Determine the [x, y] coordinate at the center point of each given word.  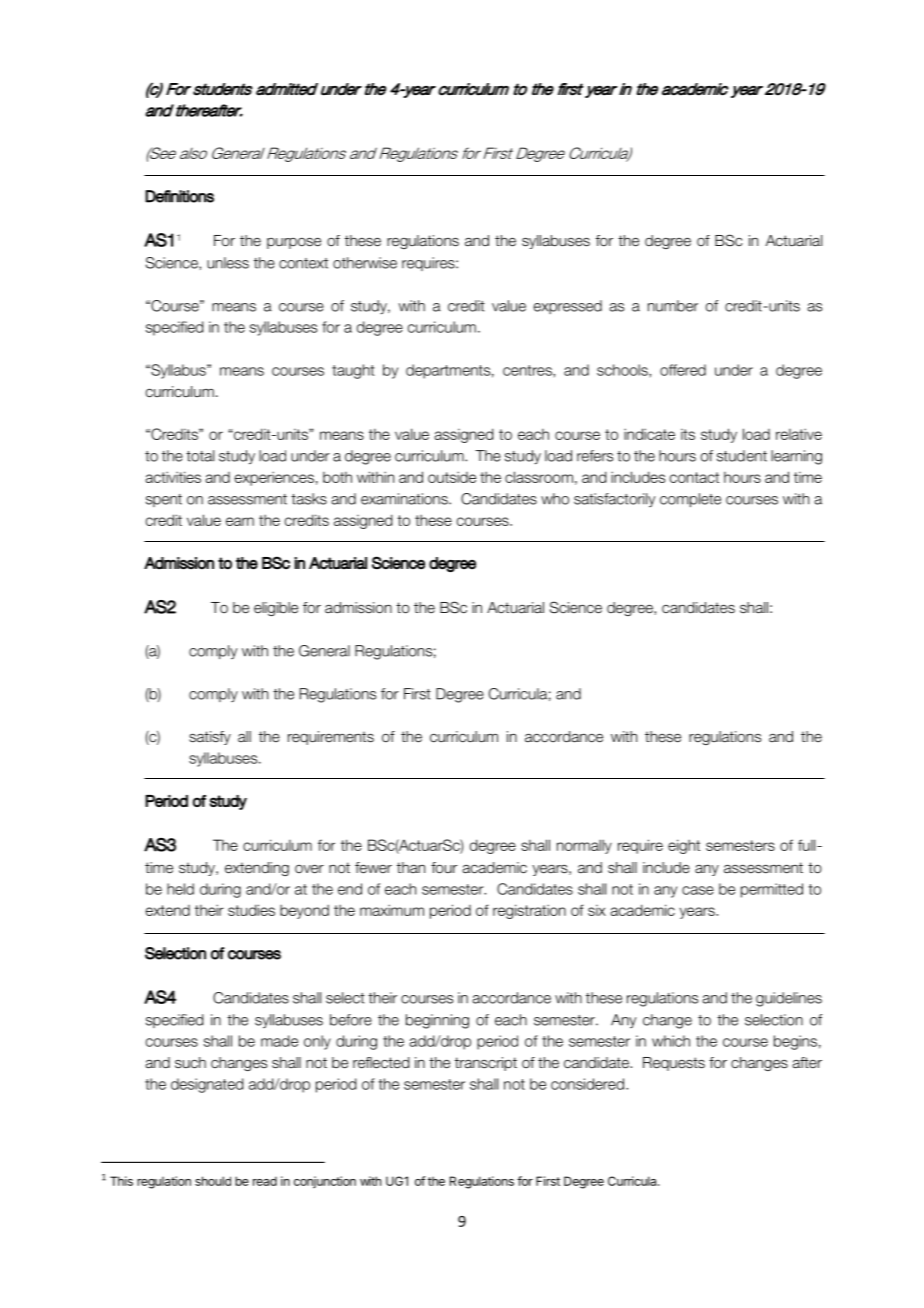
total [200, 456]
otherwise [365, 263]
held [180, 889]
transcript [486, 1064]
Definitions [179, 196]
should [213, 1181]
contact [694, 477]
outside [452, 477]
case [698, 890]
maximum [392, 910]
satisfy [210, 738]
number [673, 306]
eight [684, 846]
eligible [276, 609]
